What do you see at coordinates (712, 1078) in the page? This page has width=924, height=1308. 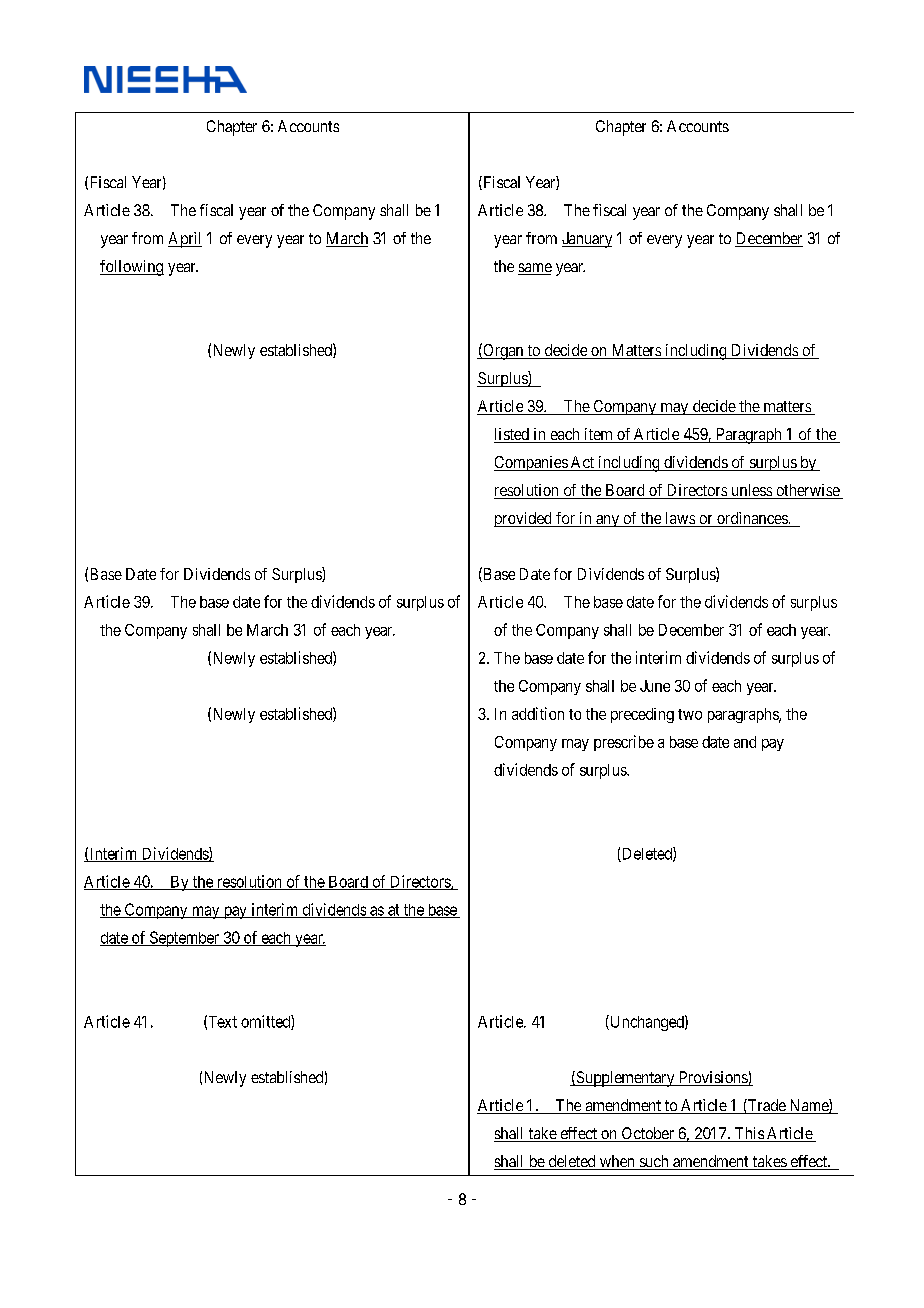 I see `Provisions` at bounding box center [712, 1078].
